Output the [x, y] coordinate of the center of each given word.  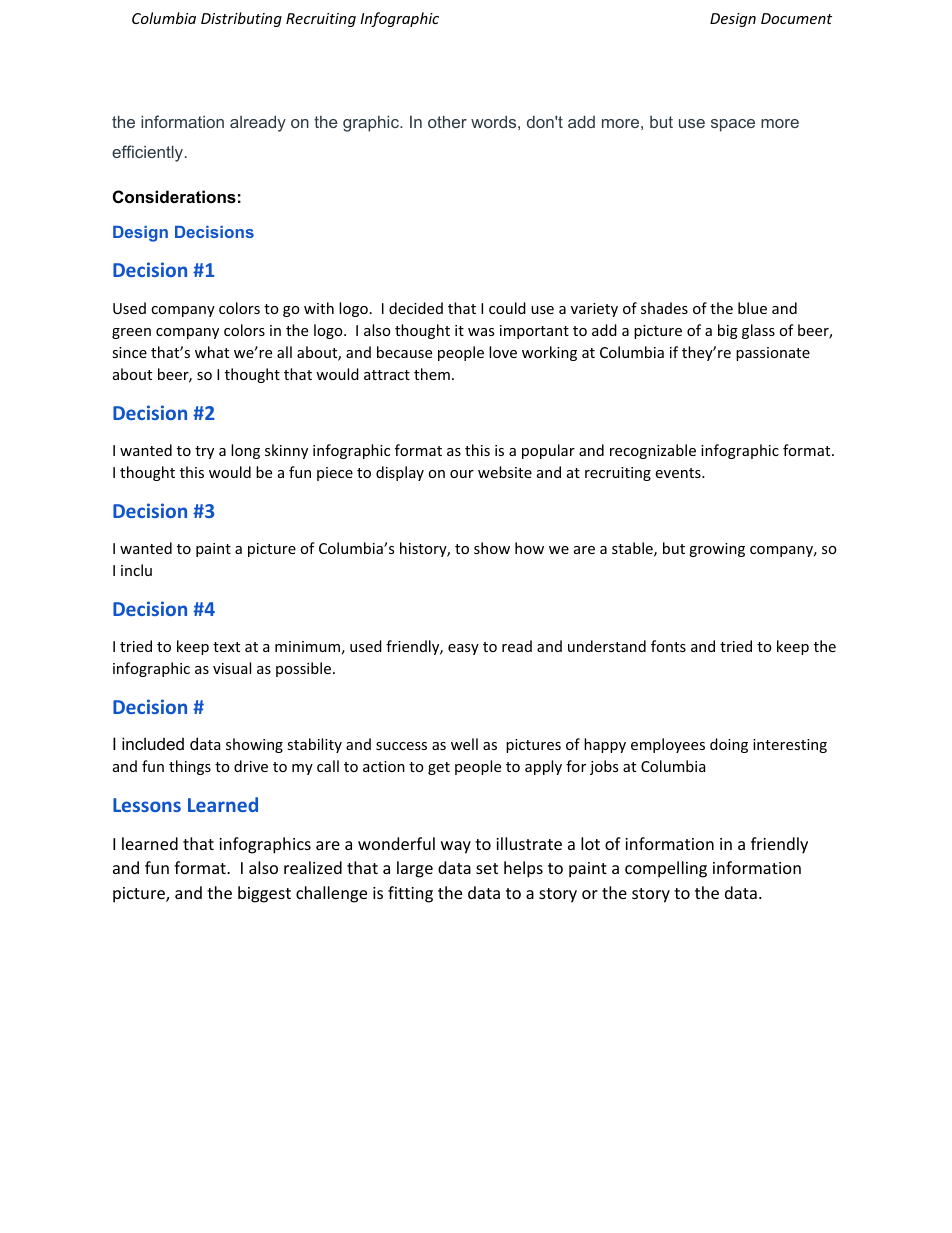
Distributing [241, 19]
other [447, 121]
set [487, 868]
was [481, 332]
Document [796, 18]
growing [717, 550]
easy [463, 649]
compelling [666, 869]
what [212, 352]
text [226, 647]
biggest [264, 894]
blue [752, 308]
